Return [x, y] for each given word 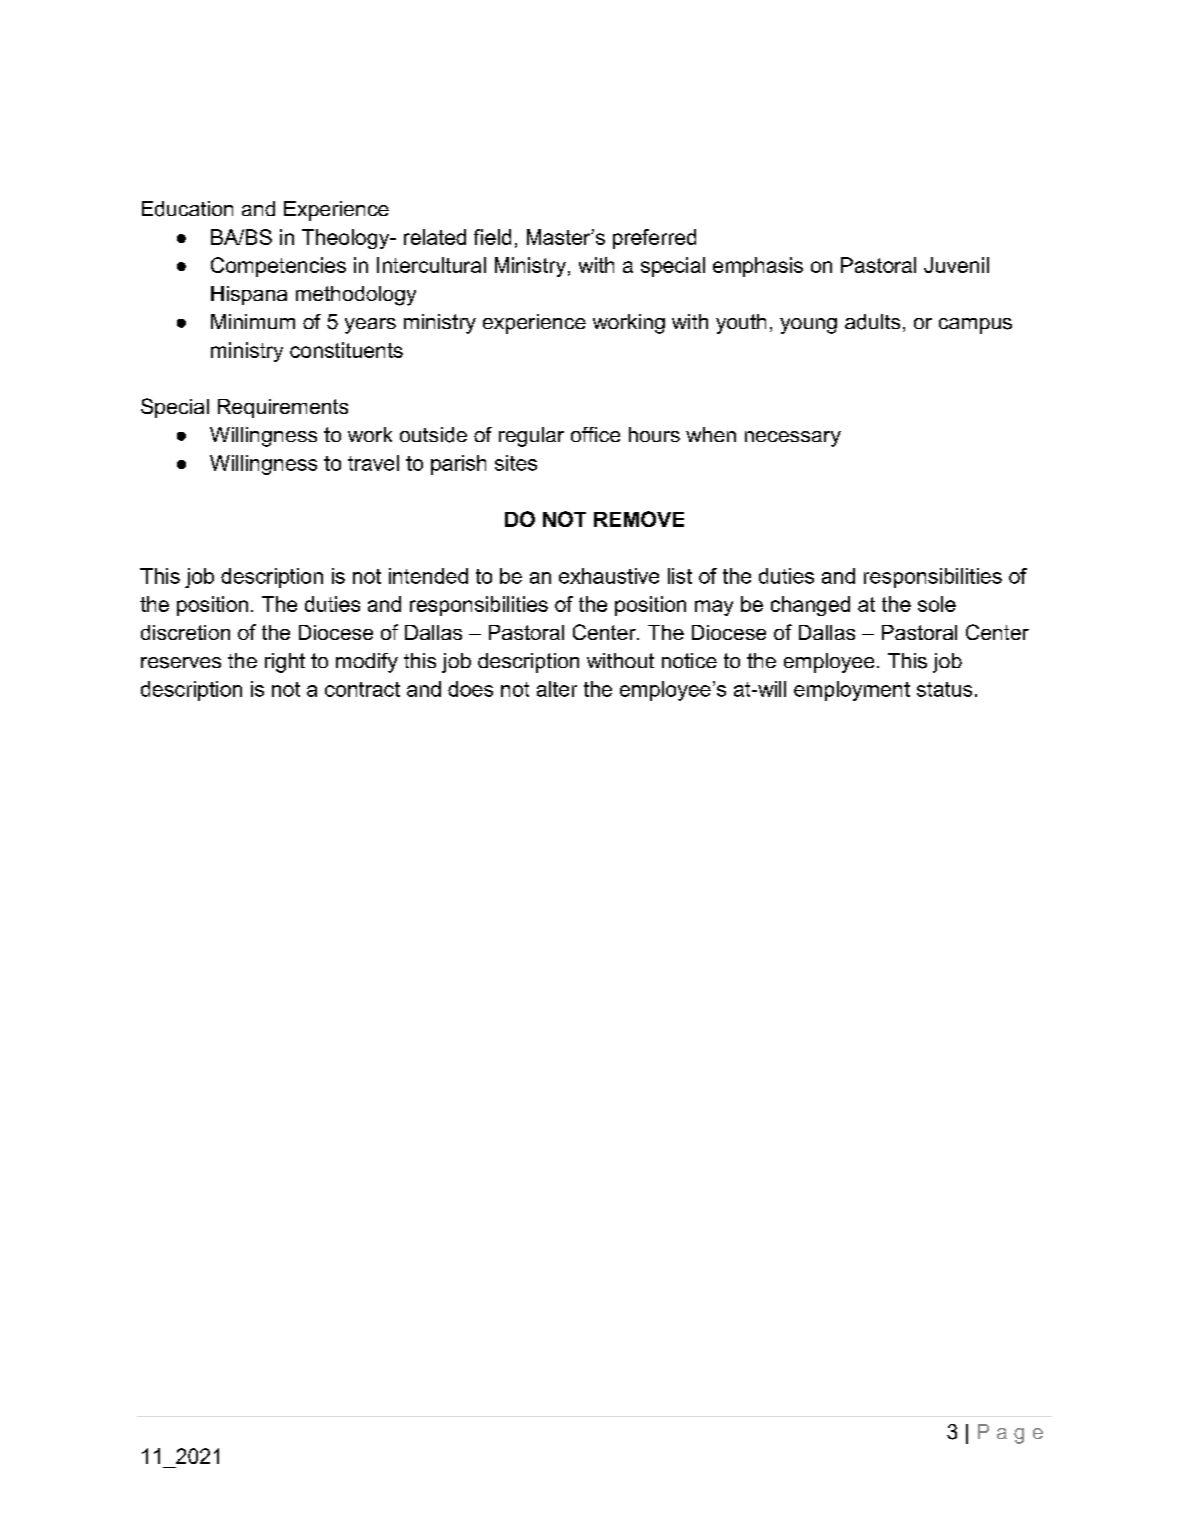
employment [852, 691]
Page [1010, 1434]
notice [689, 660]
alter [557, 689]
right [285, 663]
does [470, 689]
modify [367, 663]
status [944, 689]
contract [362, 689]
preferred [654, 239]
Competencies [278, 267]
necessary [793, 439]
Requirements [283, 408]
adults [872, 322]
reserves [181, 663]
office [595, 434]
